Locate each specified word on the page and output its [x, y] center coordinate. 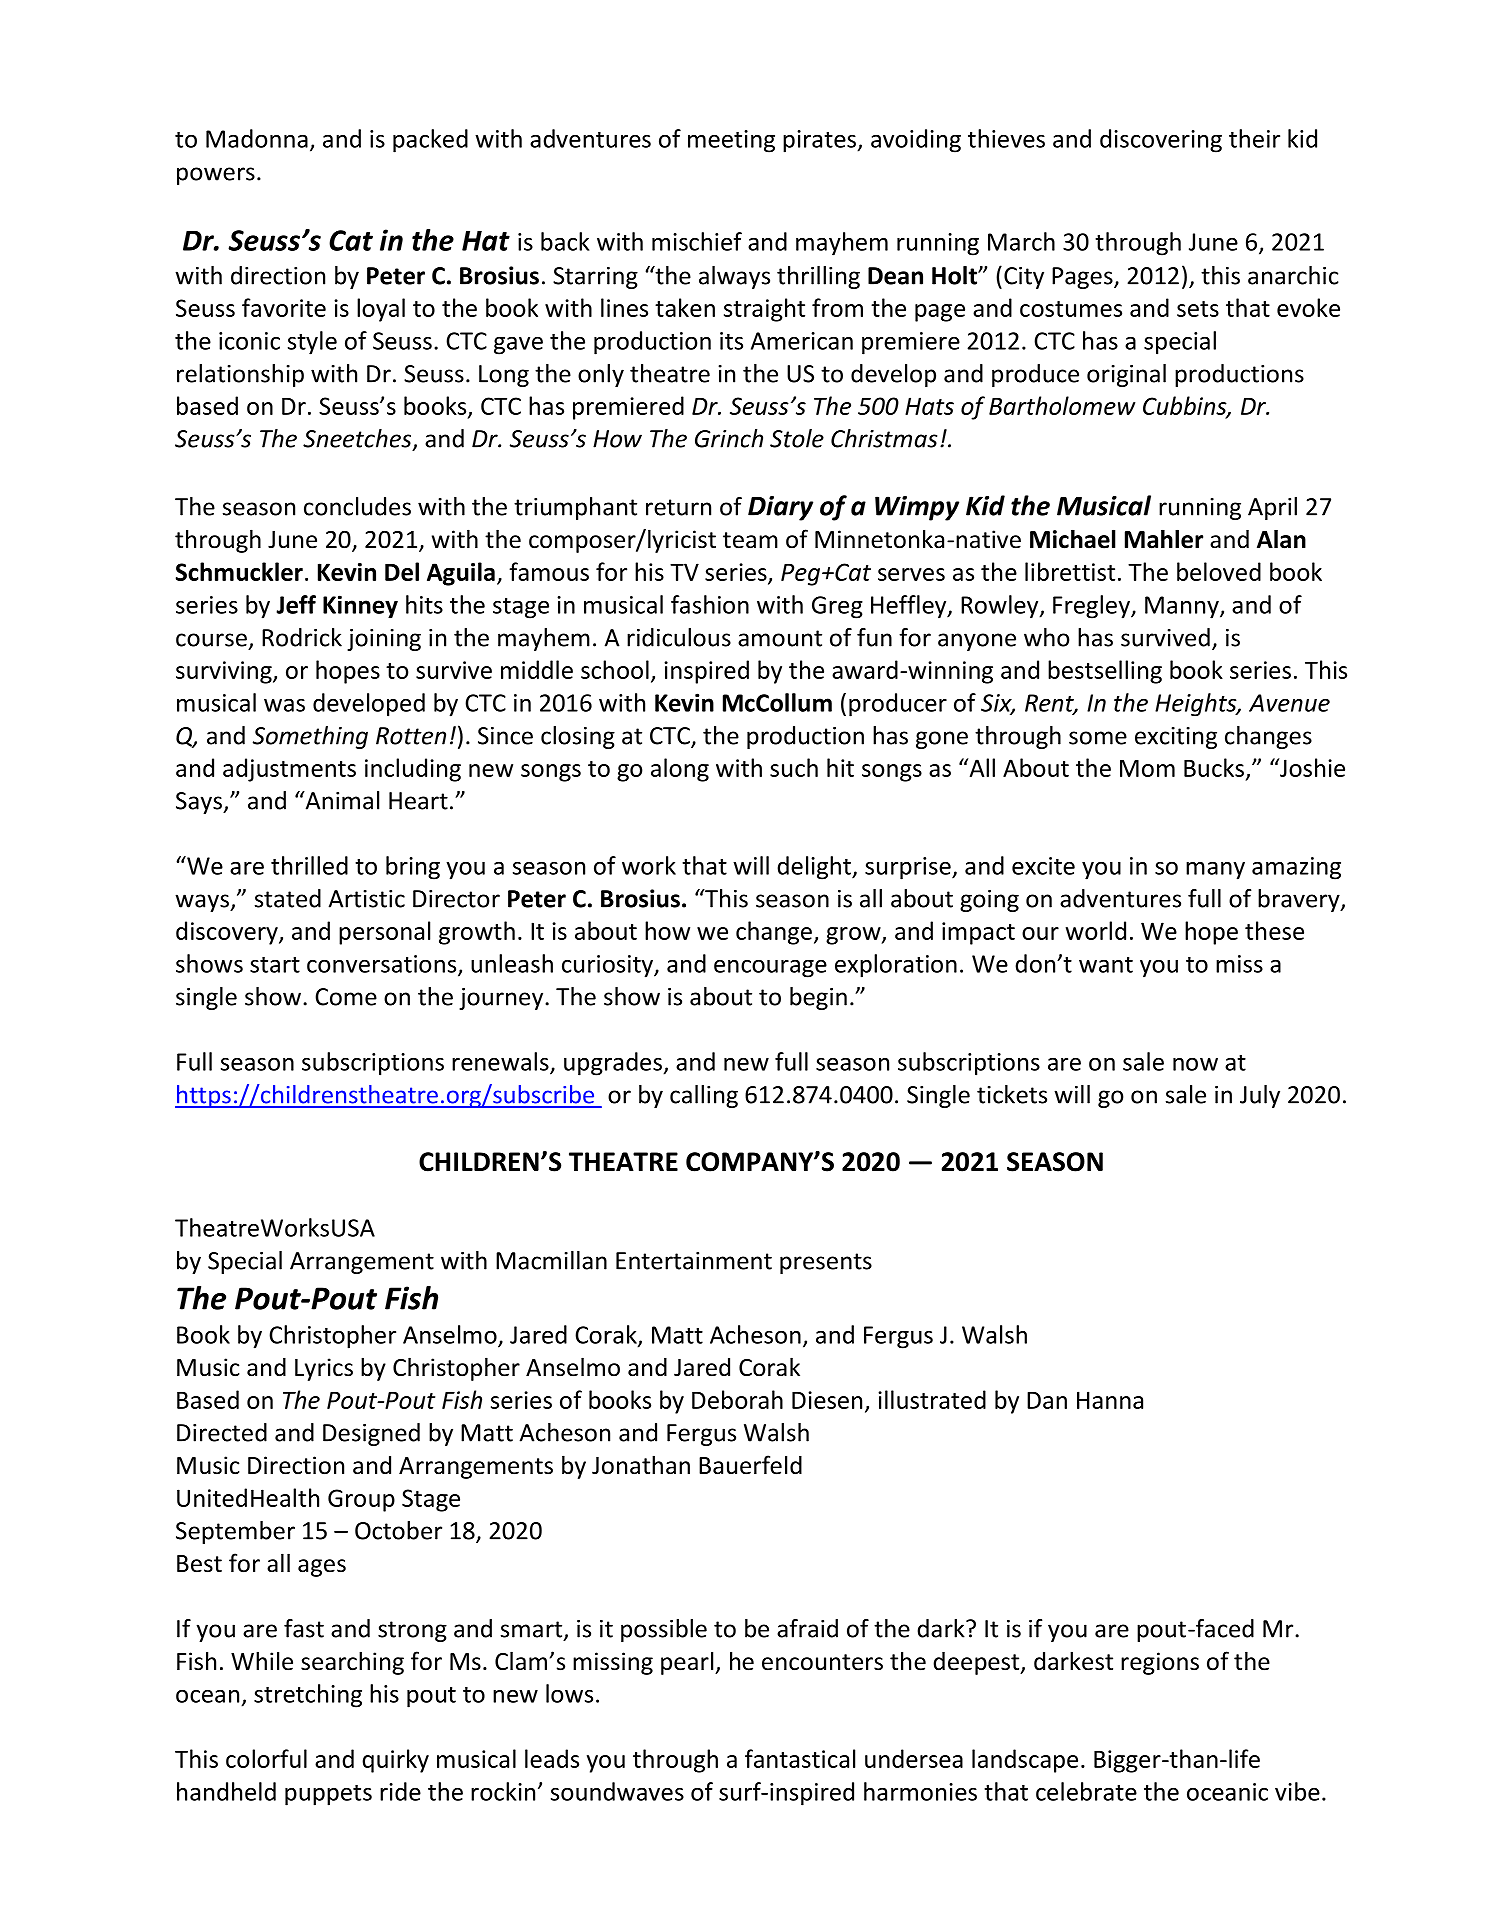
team [750, 540]
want [1106, 965]
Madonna [257, 138]
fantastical [800, 1758]
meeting [731, 141]
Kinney [360, 607]
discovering [1161, 141]
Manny [1183, 607]
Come [346, 997]
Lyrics [324, 1369]
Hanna [1110, 1400]
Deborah [737, 1399]
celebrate [1086, 1791]
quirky [395, 1761]
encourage [770, 969]
